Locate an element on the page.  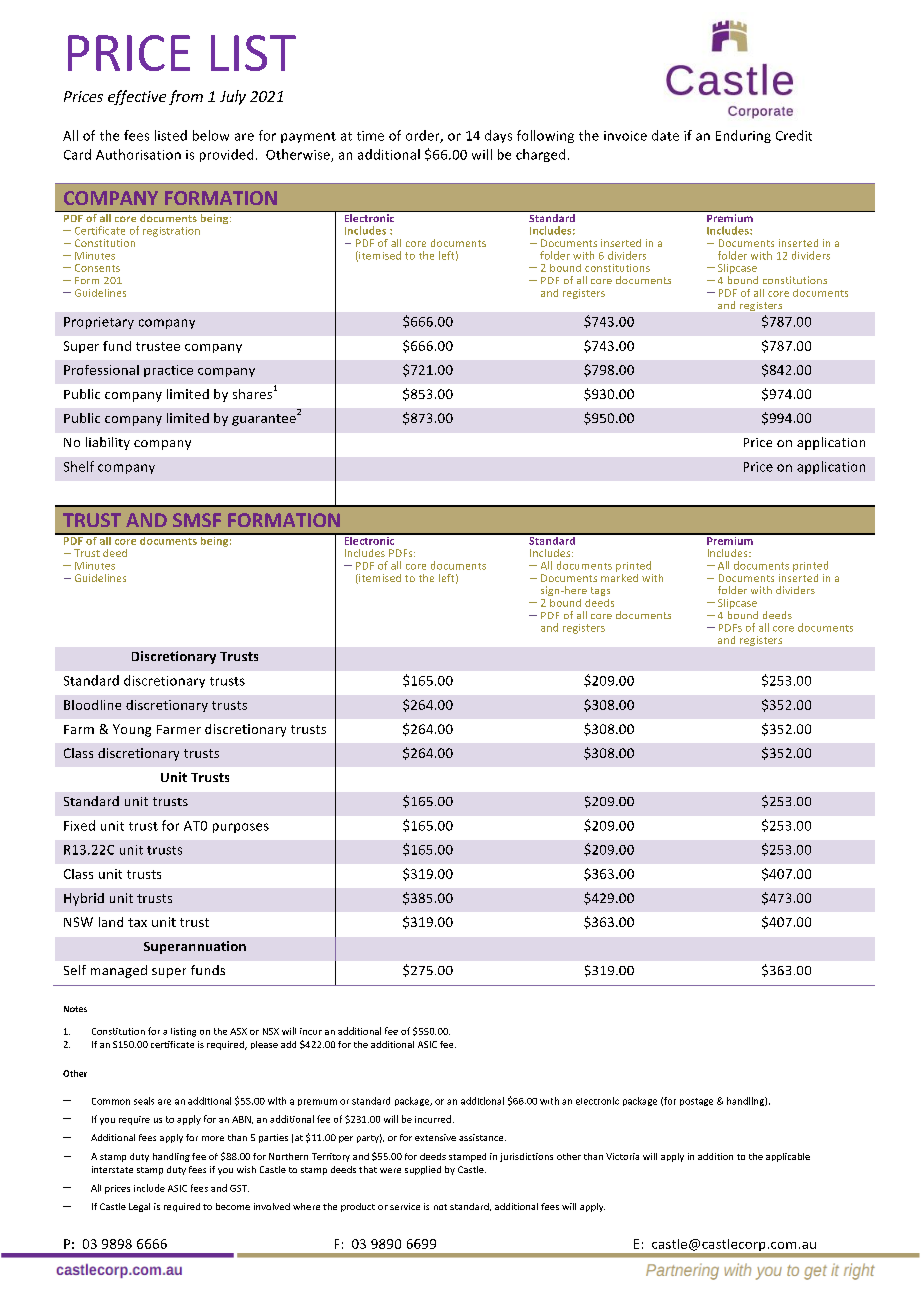
Authorisation is located at coordinates (138, 154).
